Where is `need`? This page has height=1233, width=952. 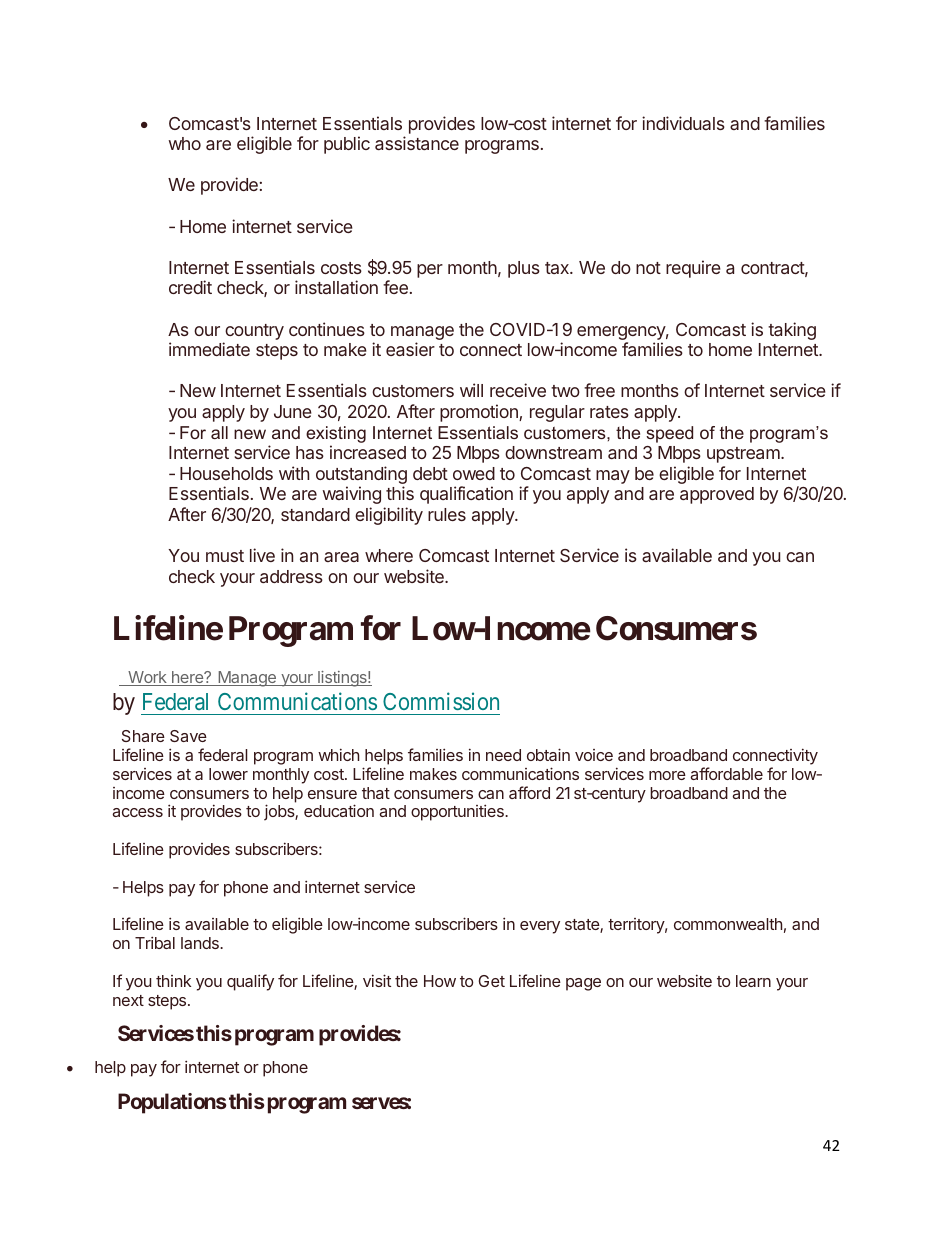
need is located at coordinates (503, 755).
